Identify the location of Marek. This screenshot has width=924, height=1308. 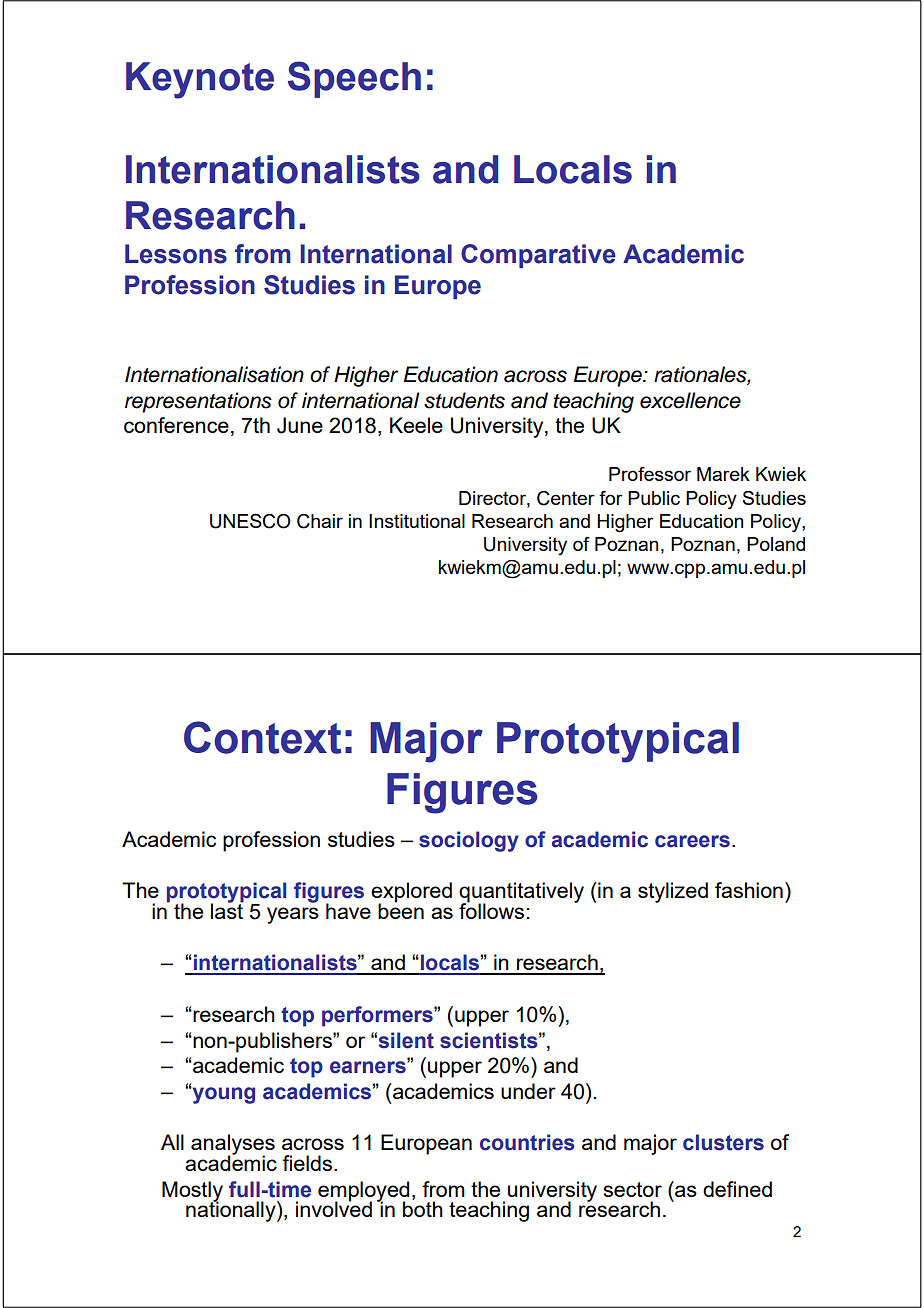
(723, 474).
